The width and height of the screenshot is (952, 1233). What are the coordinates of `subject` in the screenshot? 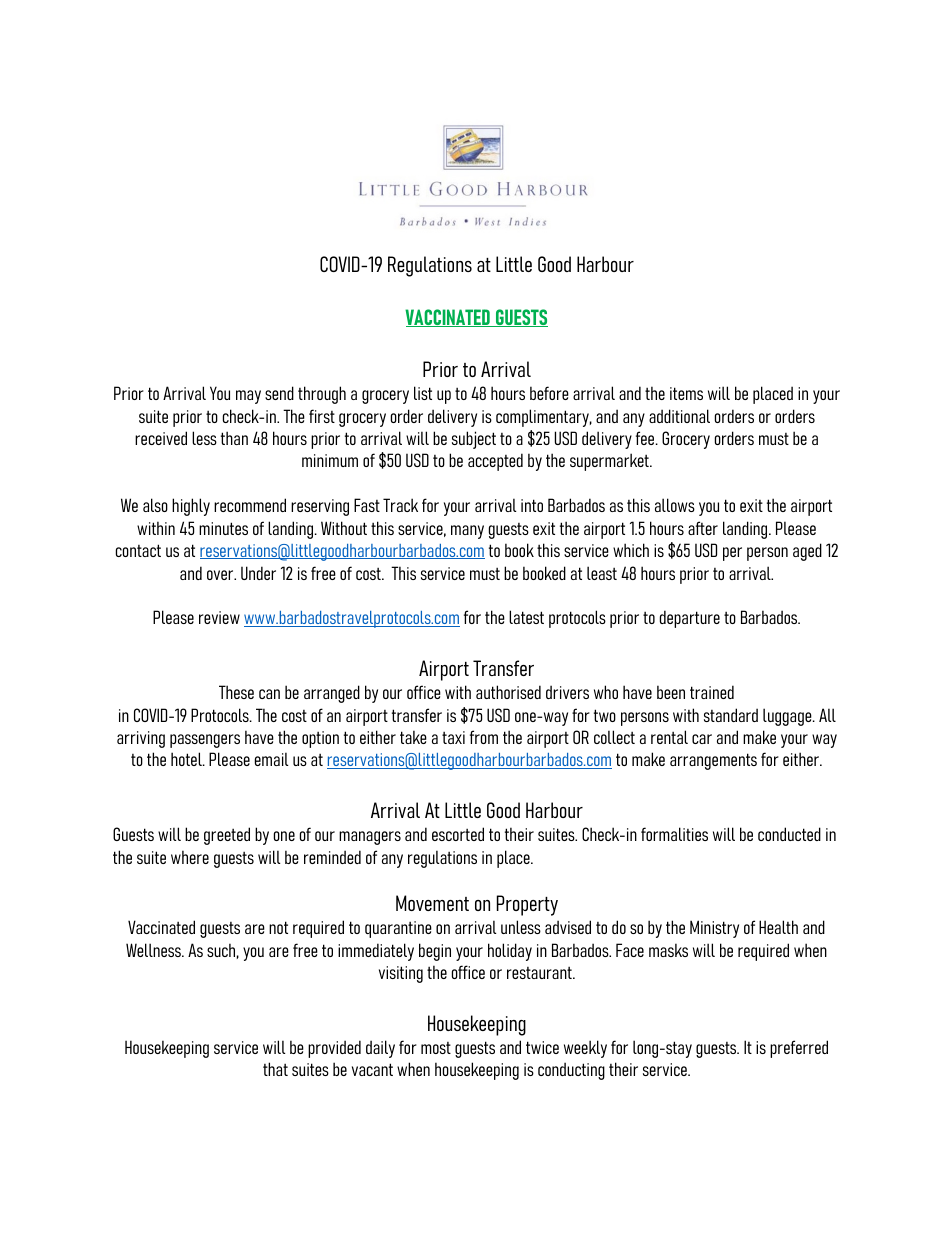 It's located at (474, 440).
